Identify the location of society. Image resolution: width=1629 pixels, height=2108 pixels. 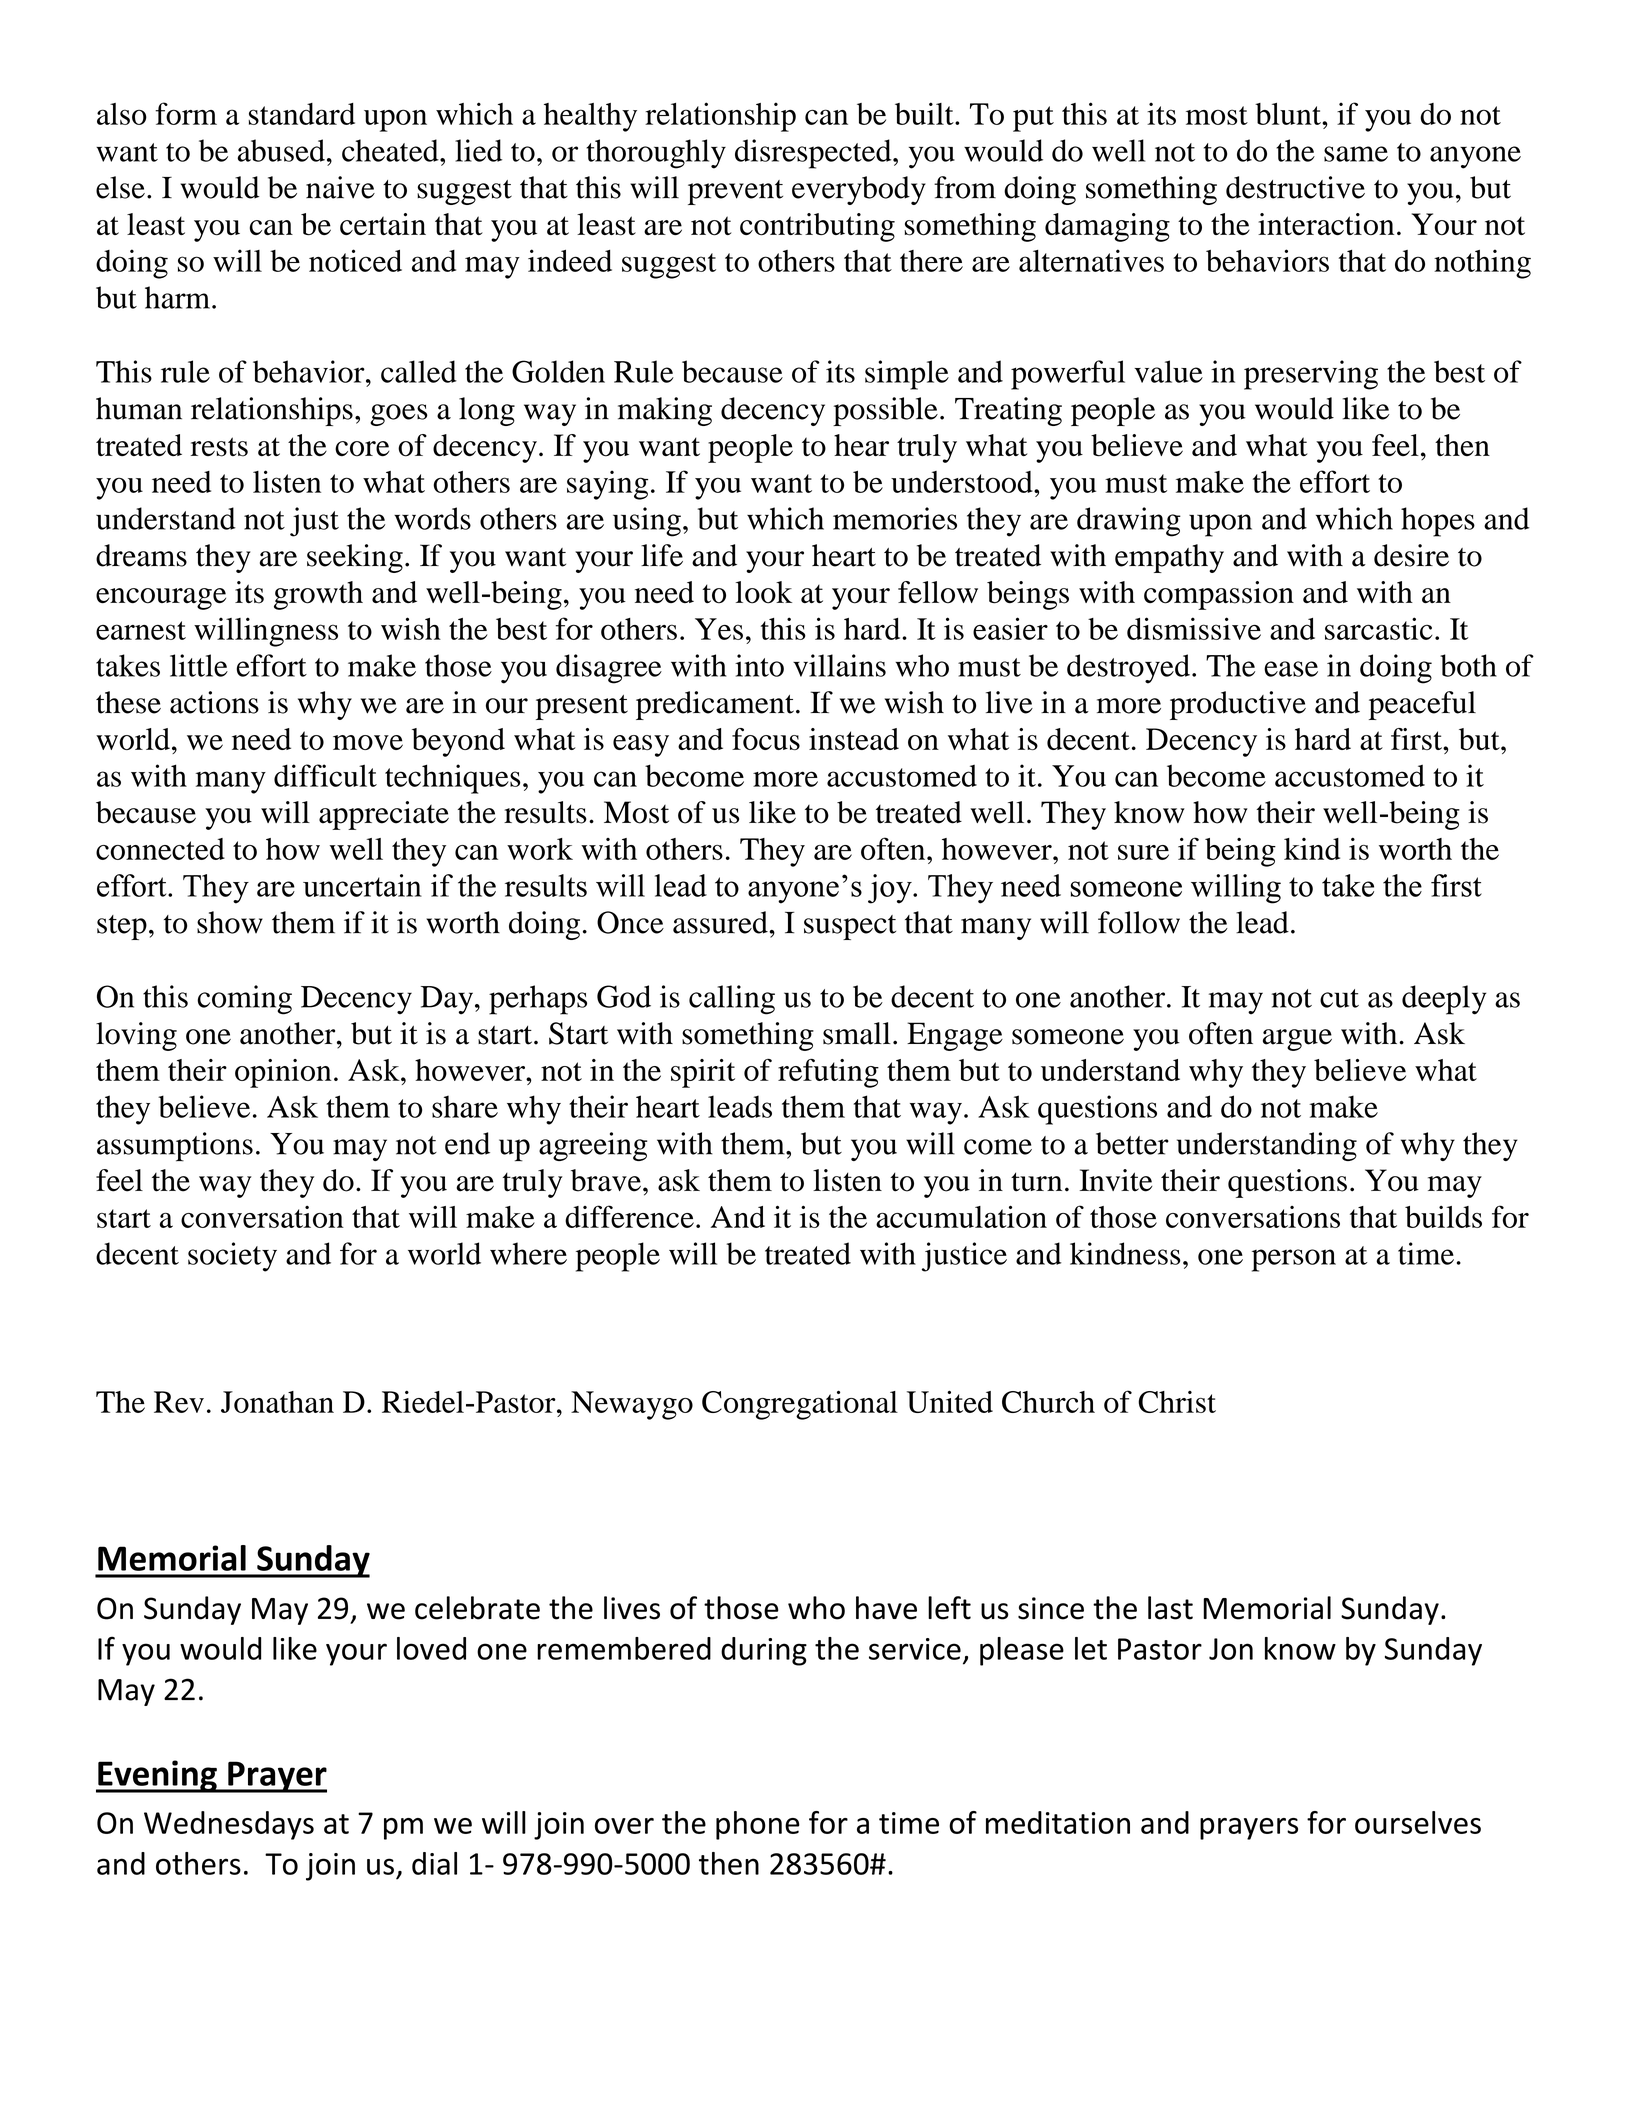
(232, 1257).
